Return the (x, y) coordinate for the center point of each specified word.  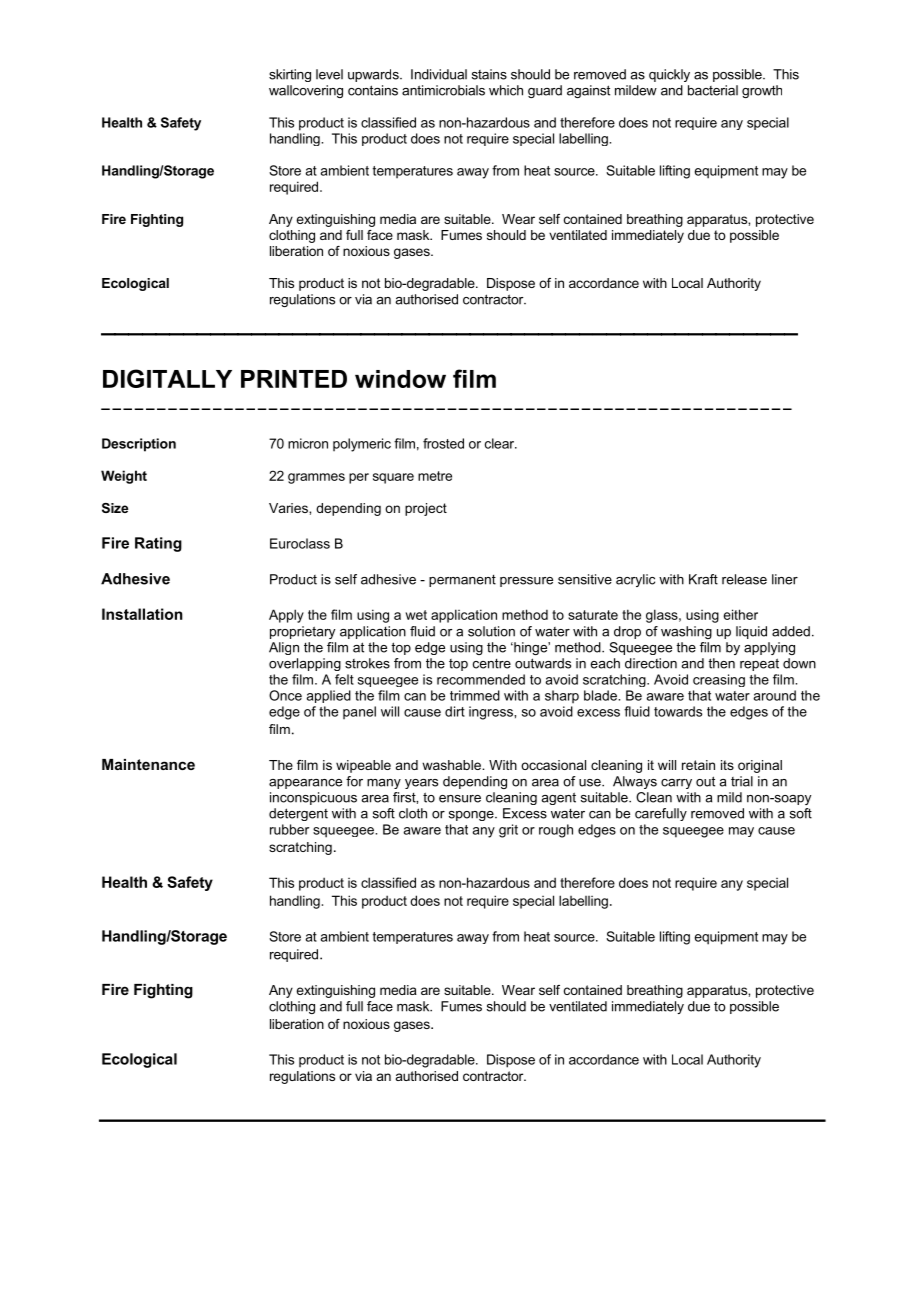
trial (742, 781)
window (400, 379)
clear (501, 443)
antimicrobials (443, 90)
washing (686, 632)
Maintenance (148, 764)
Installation (142, 614)
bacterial (713, 90)
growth (762, 91)
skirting (290, 75)
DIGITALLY (167, 378)
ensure (460, 799)
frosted (443, 443)
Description (139, 445)
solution (491, 631)
